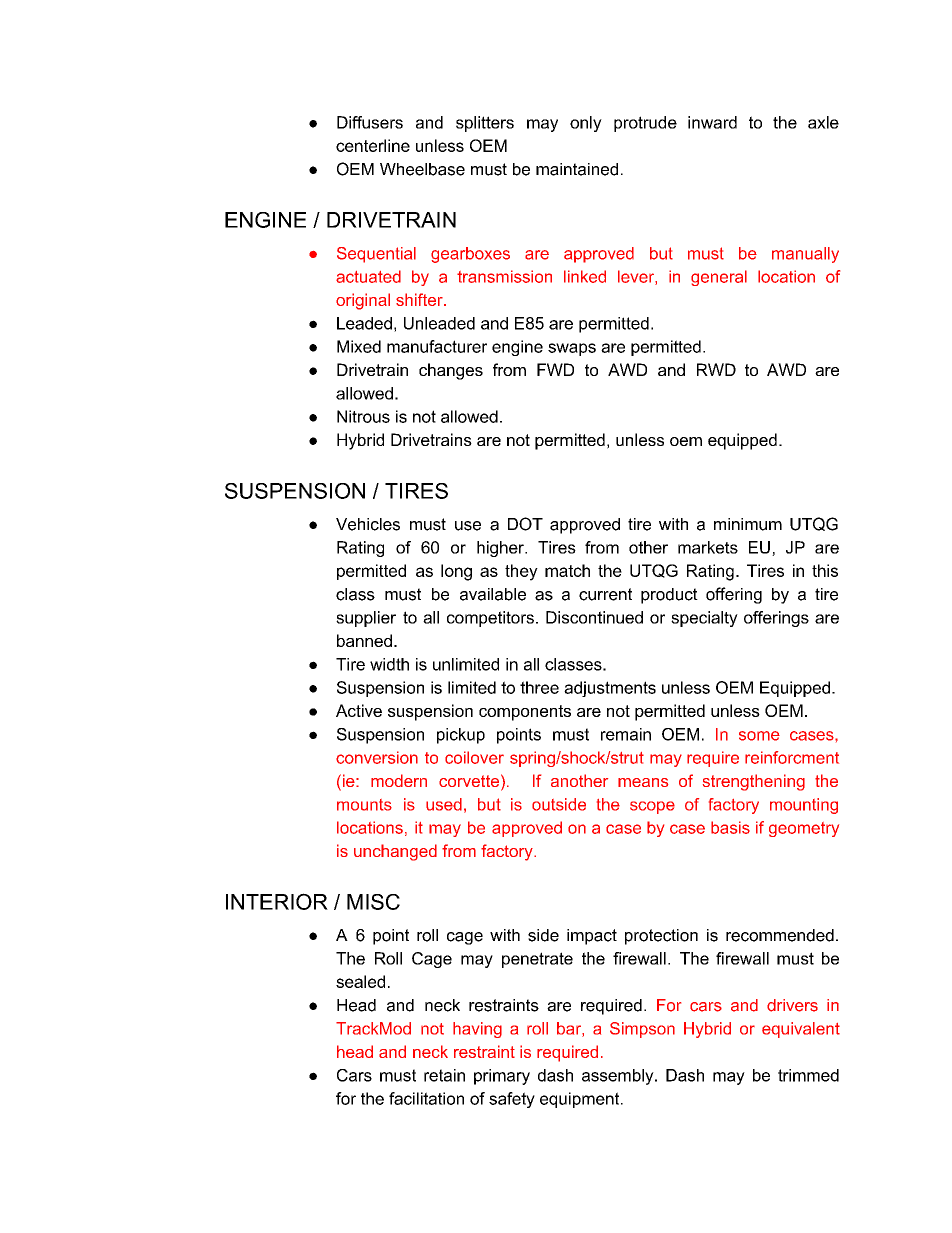 The image size is (952, 1233). Describe the element at coordinates (748, 524) in the screenshot. I see `minimum` at that location.
